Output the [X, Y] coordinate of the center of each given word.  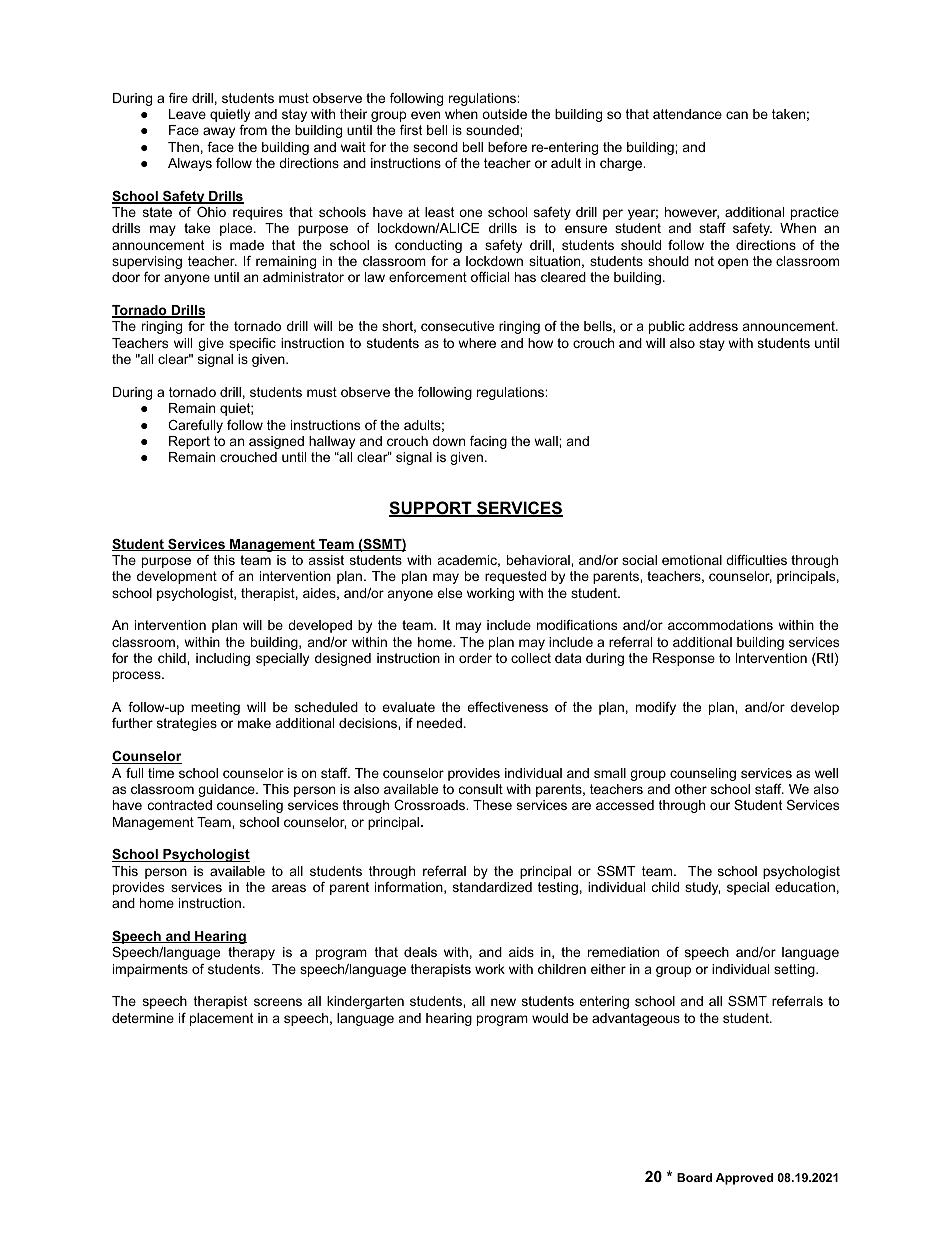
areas [289, 888]
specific [252, 344]
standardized [492, 887]
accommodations [720, 625]
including [223, 659]
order [475, 658]
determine [143, 1018]
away [219, 132]
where [477, 343]
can [737, 115]
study [702, 888]
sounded [493, 130]
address [713, 326]
